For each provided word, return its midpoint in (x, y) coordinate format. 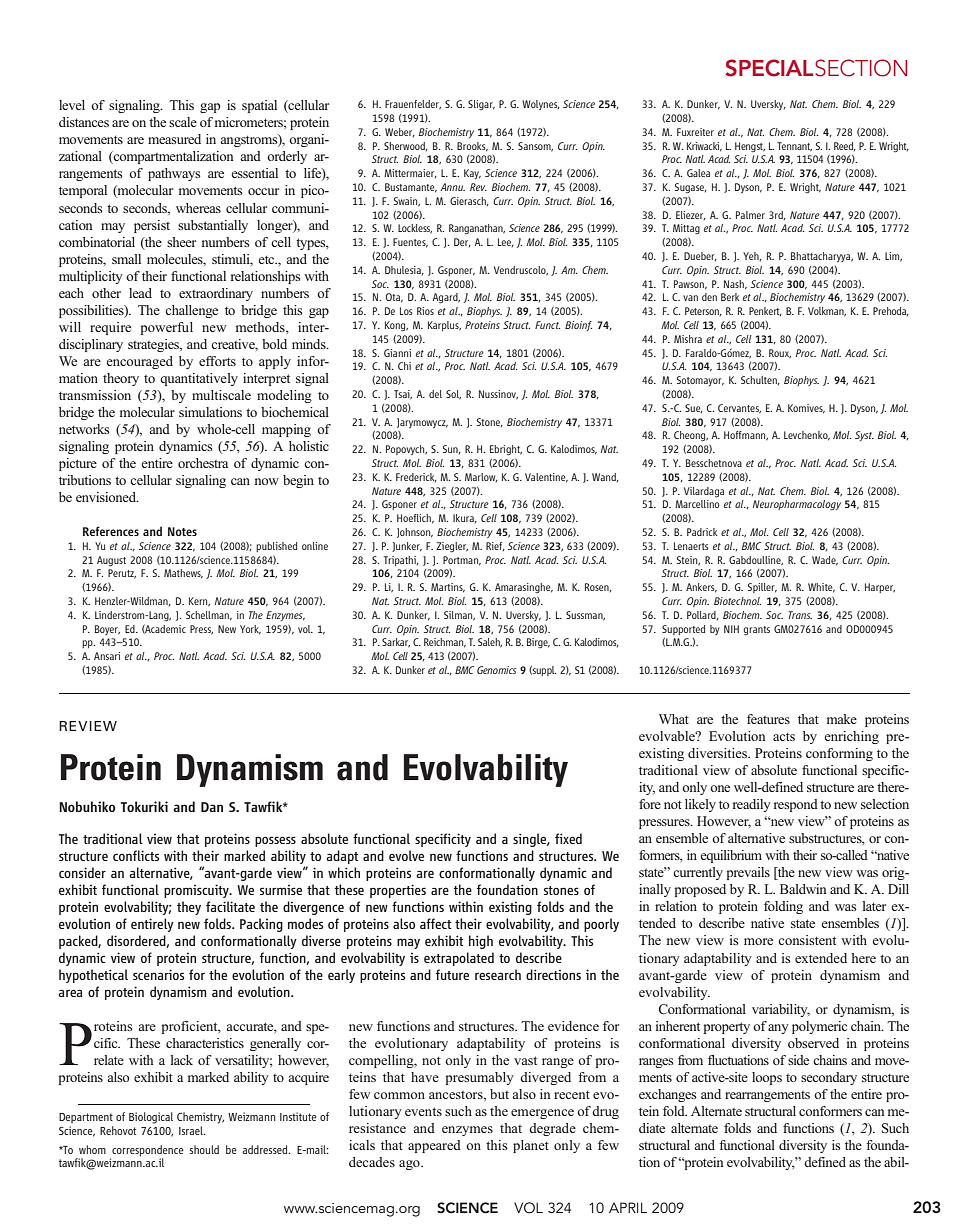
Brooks (472, 147)
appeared (434, 1146)
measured (174, 139)
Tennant (794, 147)
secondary (829, 1078)
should (204, 1149)
